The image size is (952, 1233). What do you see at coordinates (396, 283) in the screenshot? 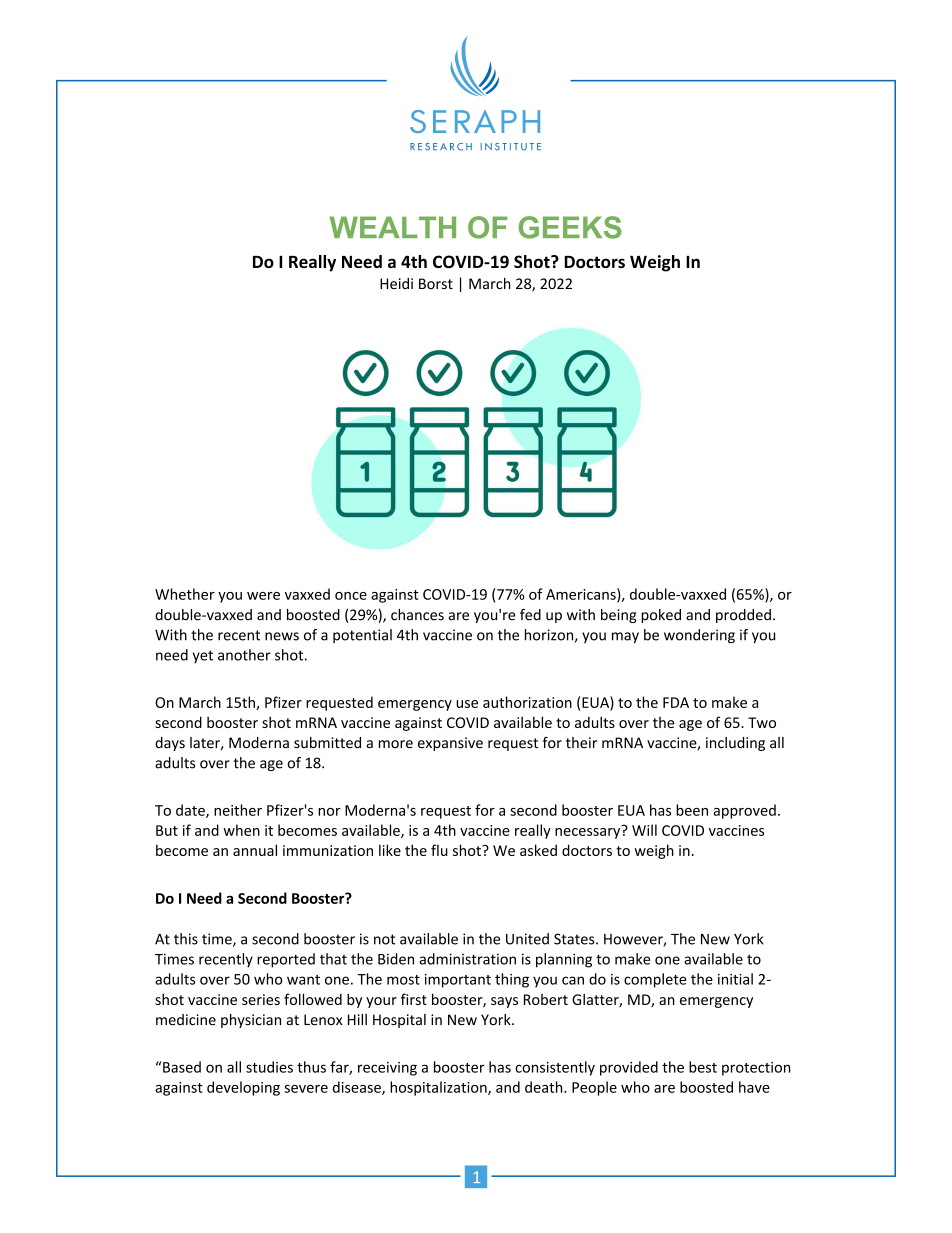
I see `Heidi` at bounding box center [396, 283].
